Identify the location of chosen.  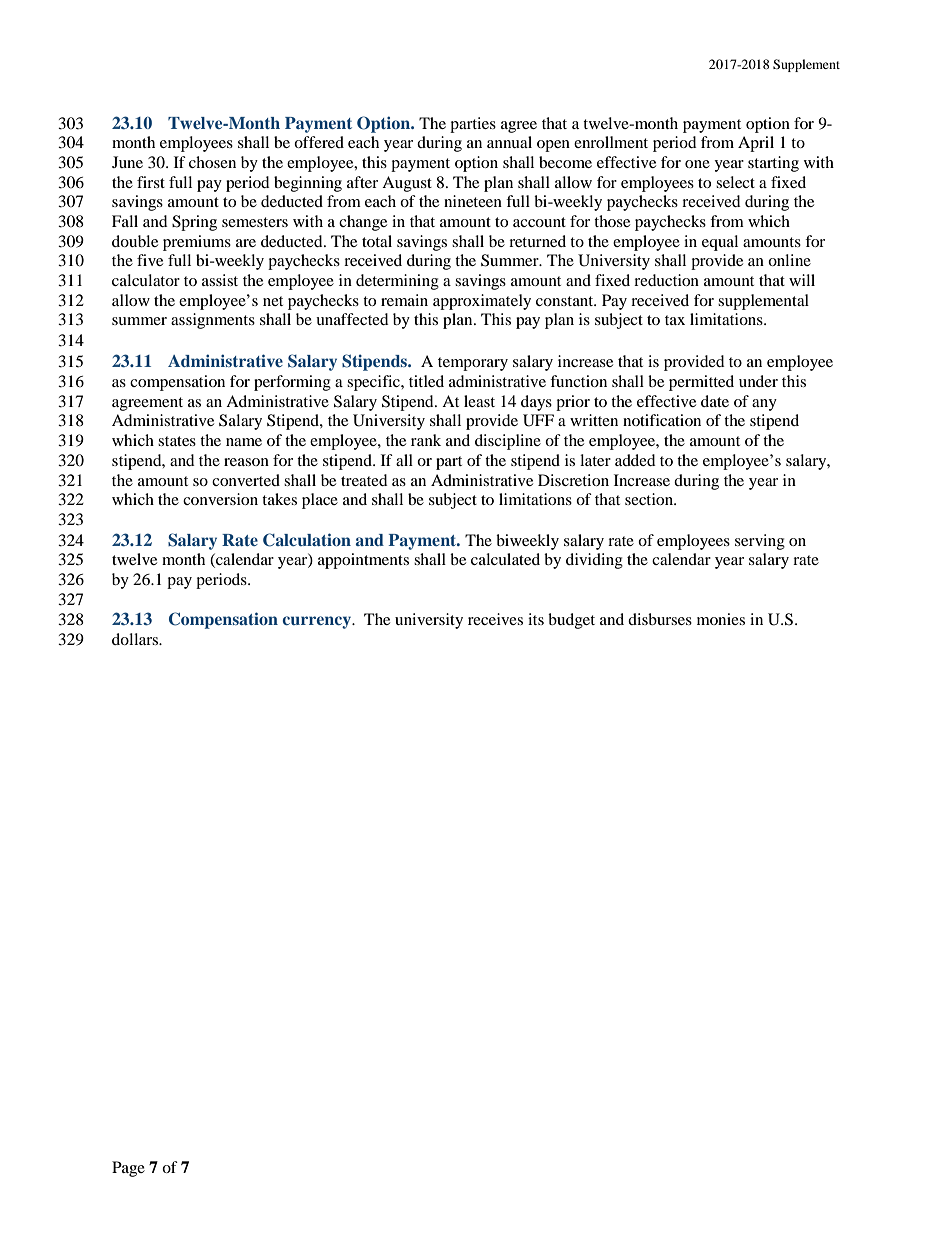
(212, 162).
